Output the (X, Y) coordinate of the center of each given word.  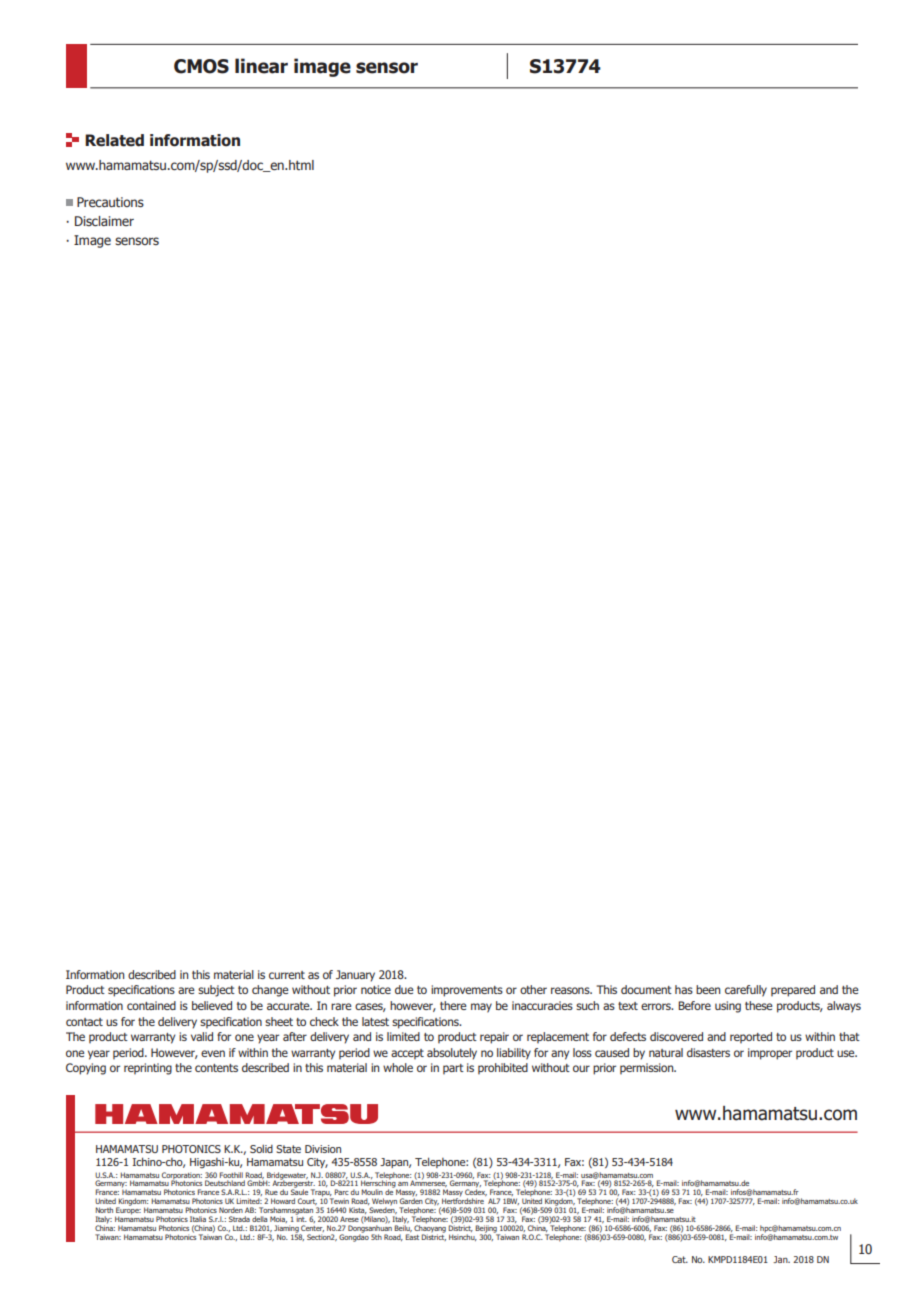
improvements (467, 991)
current (287, 975)
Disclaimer (104, 221)
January (355, 976)
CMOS (201, 66)
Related (114, 140)
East (412, 1237)
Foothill (231, 1175)
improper (770, 1054)
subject (216, 991)
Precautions (110, 202)
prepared (793, 991)
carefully (746, 991)
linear (261, 66)
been (708, 989)
